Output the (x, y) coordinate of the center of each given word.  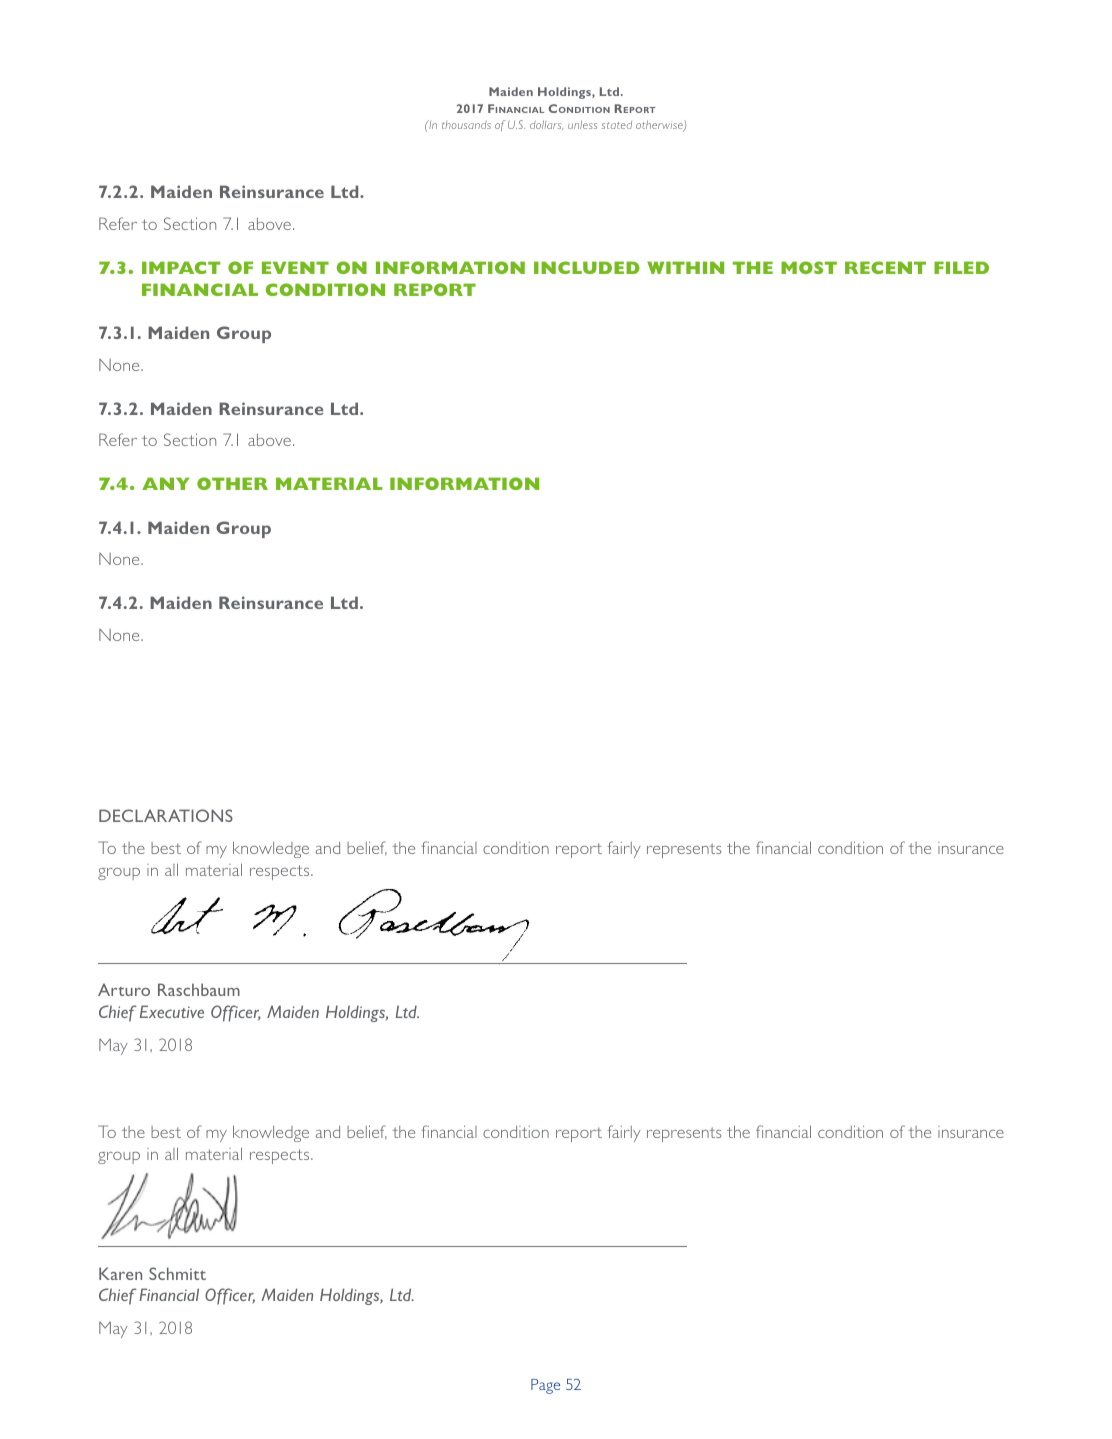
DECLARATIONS (166, 815)
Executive (172, 1011)
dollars (546, 125)
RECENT (885, 267)
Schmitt (177, 1273)
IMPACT (181, 267)
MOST (809, 267)
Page (545, 1386)
